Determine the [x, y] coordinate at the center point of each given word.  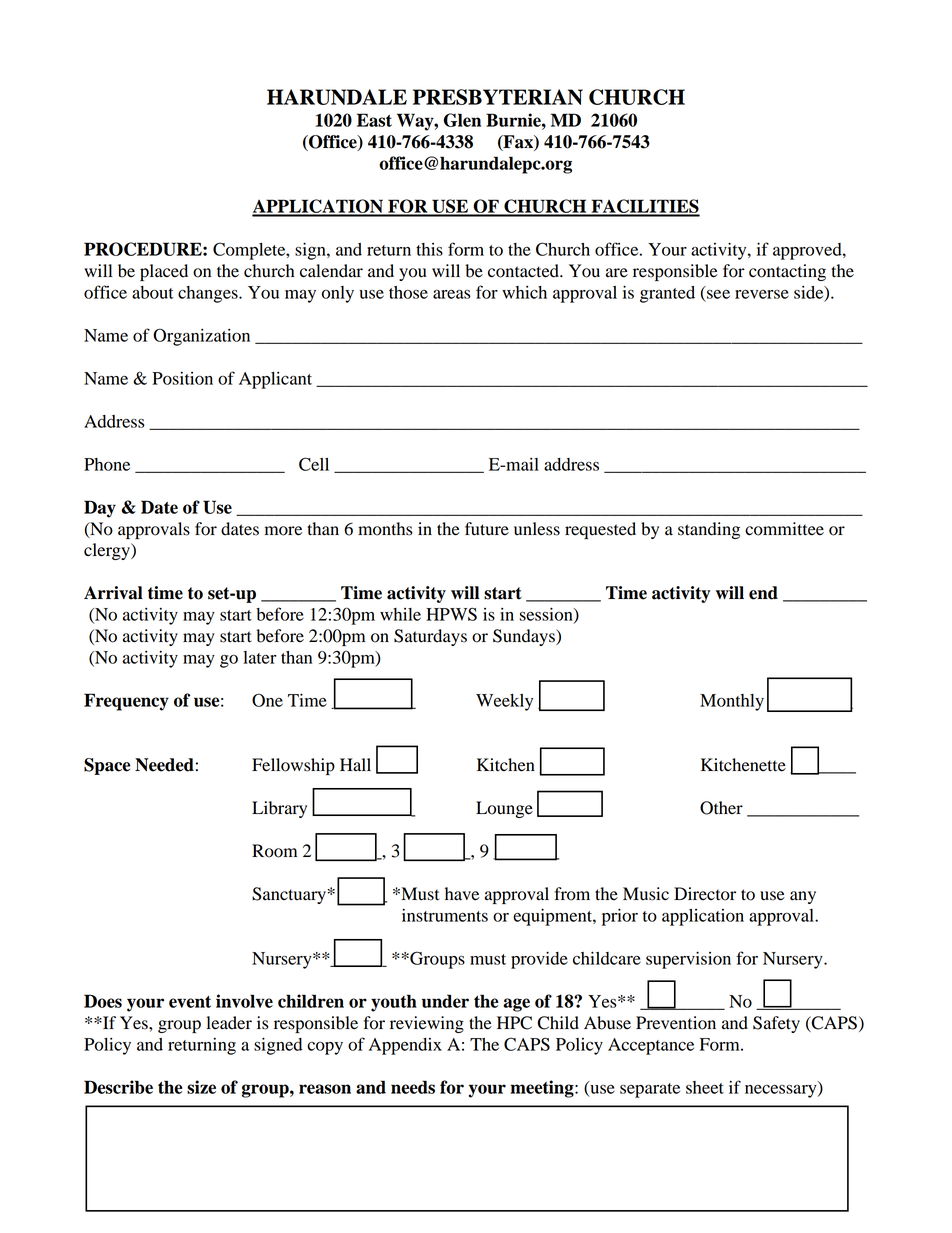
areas [452, 294]
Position [182, 378]
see [718, 294]
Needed [164, 765]
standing [709, 530]
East [374, 120]
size [201, 1087]
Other [721, 808]
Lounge [504, 809]
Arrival [113, 593]
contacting [787, 272]
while [400, 614]
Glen [462, 120]
